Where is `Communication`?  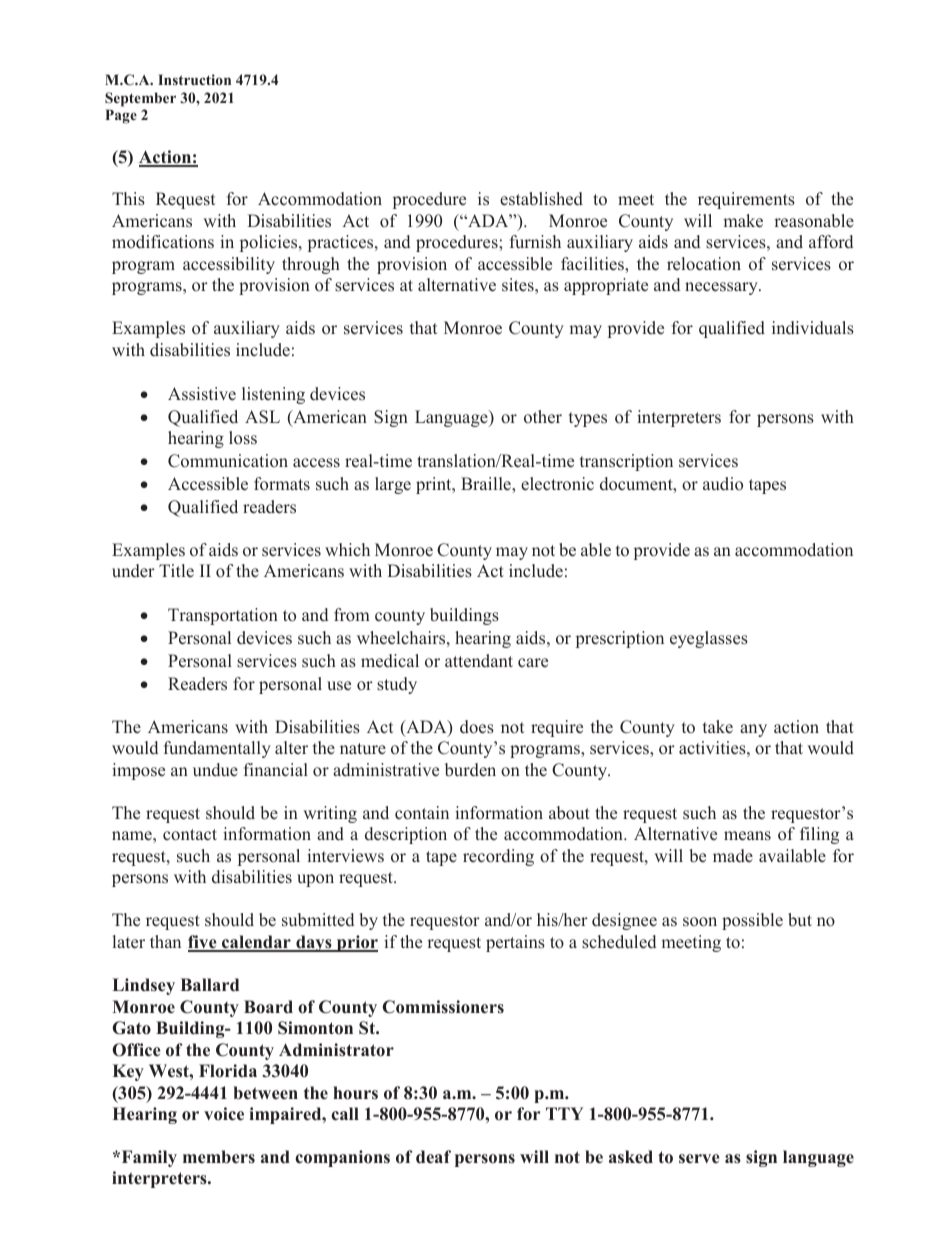 Communication is located at coordinates (228, 461).
